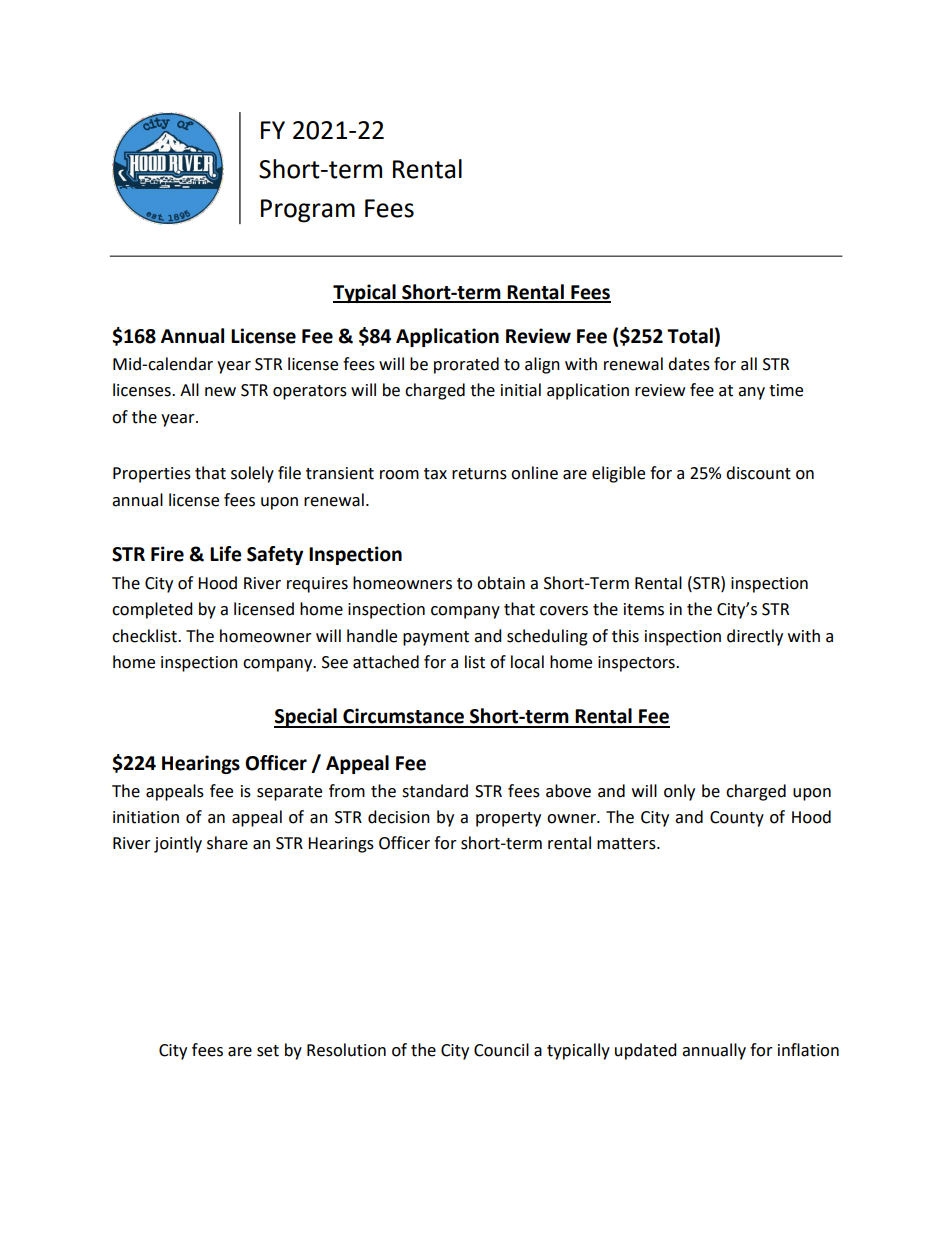  What do you see at coordinates (808, 1050) in the screenshot?
I see `inflation` at bounding box center [808, 1050].
